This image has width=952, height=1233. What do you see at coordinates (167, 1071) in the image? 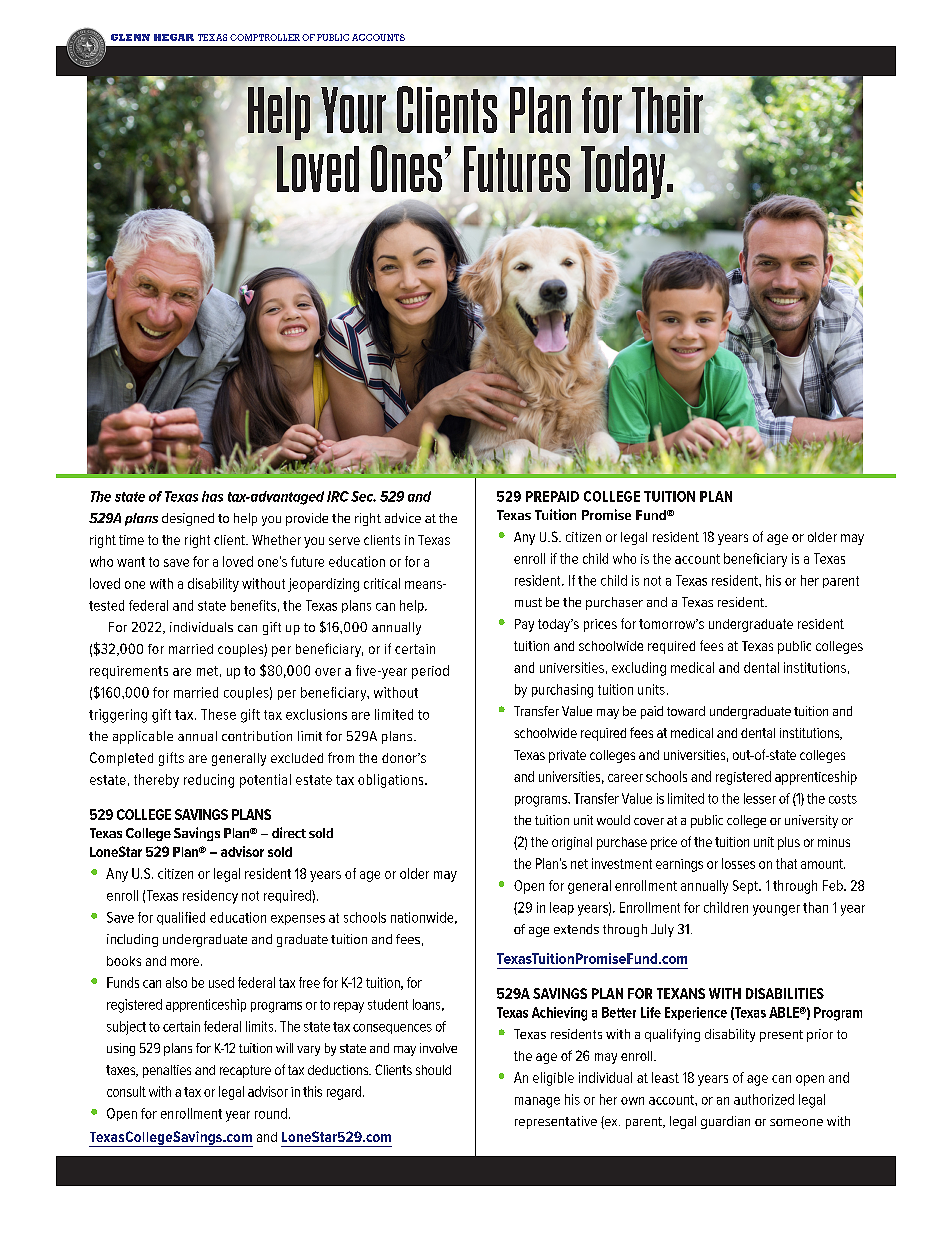
I see `penalties` at bounding box center [167, 1071].
